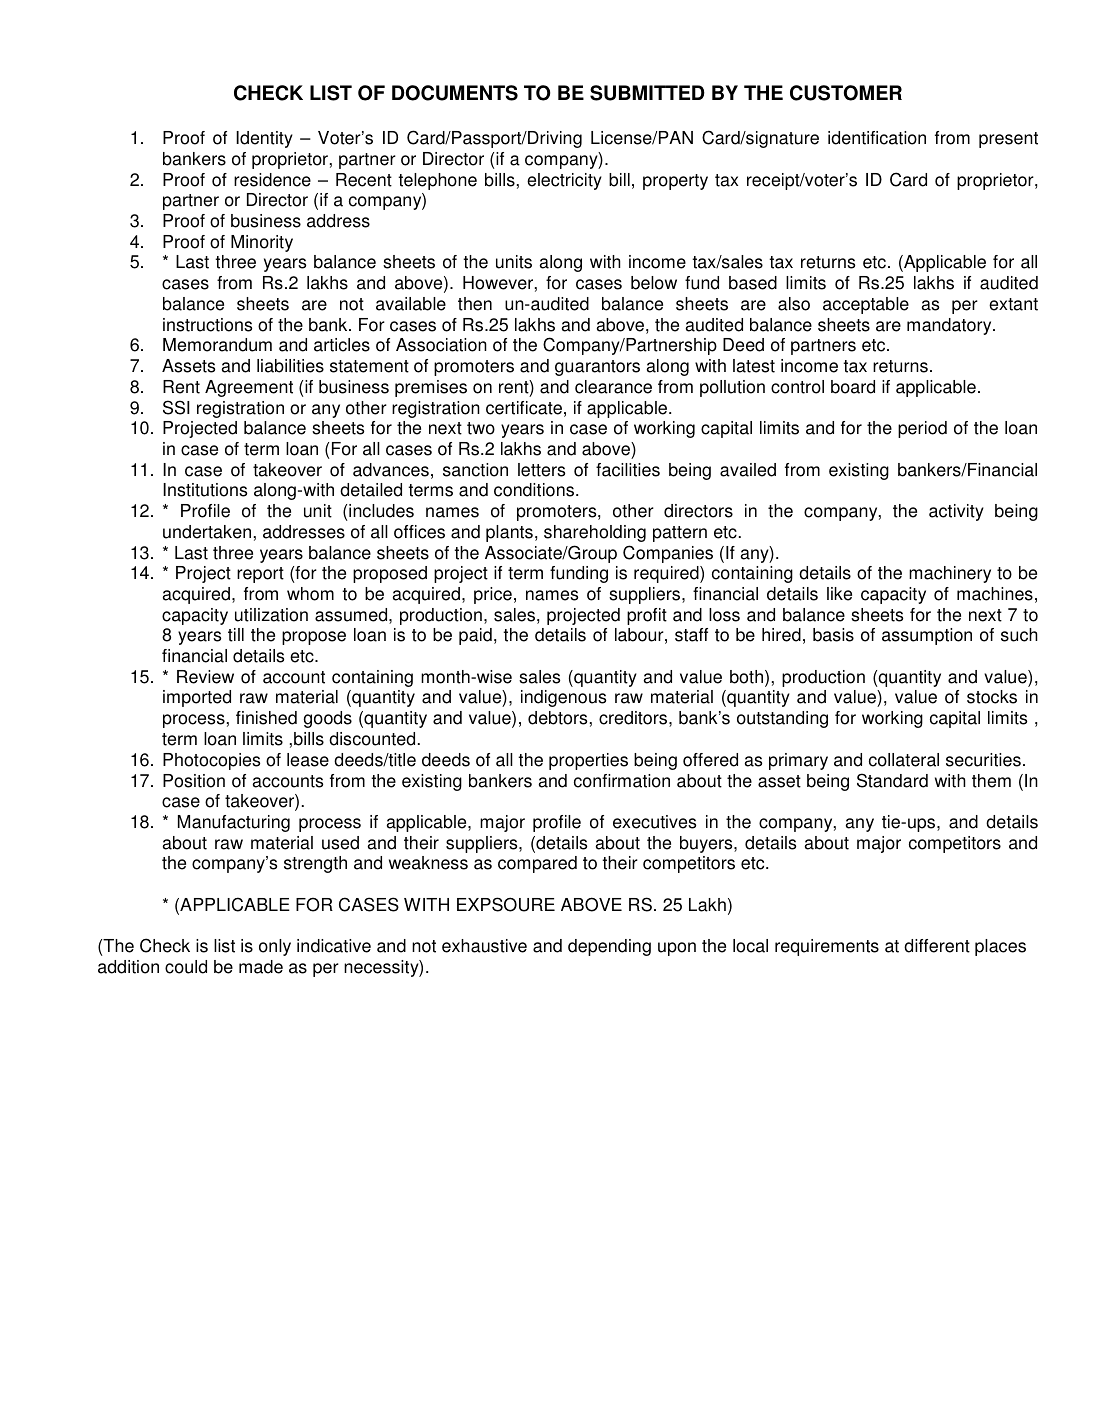 The image size is (1103, 1427). Describe the element at coordinates (275, 947) in the document. I see `only` at that location.
